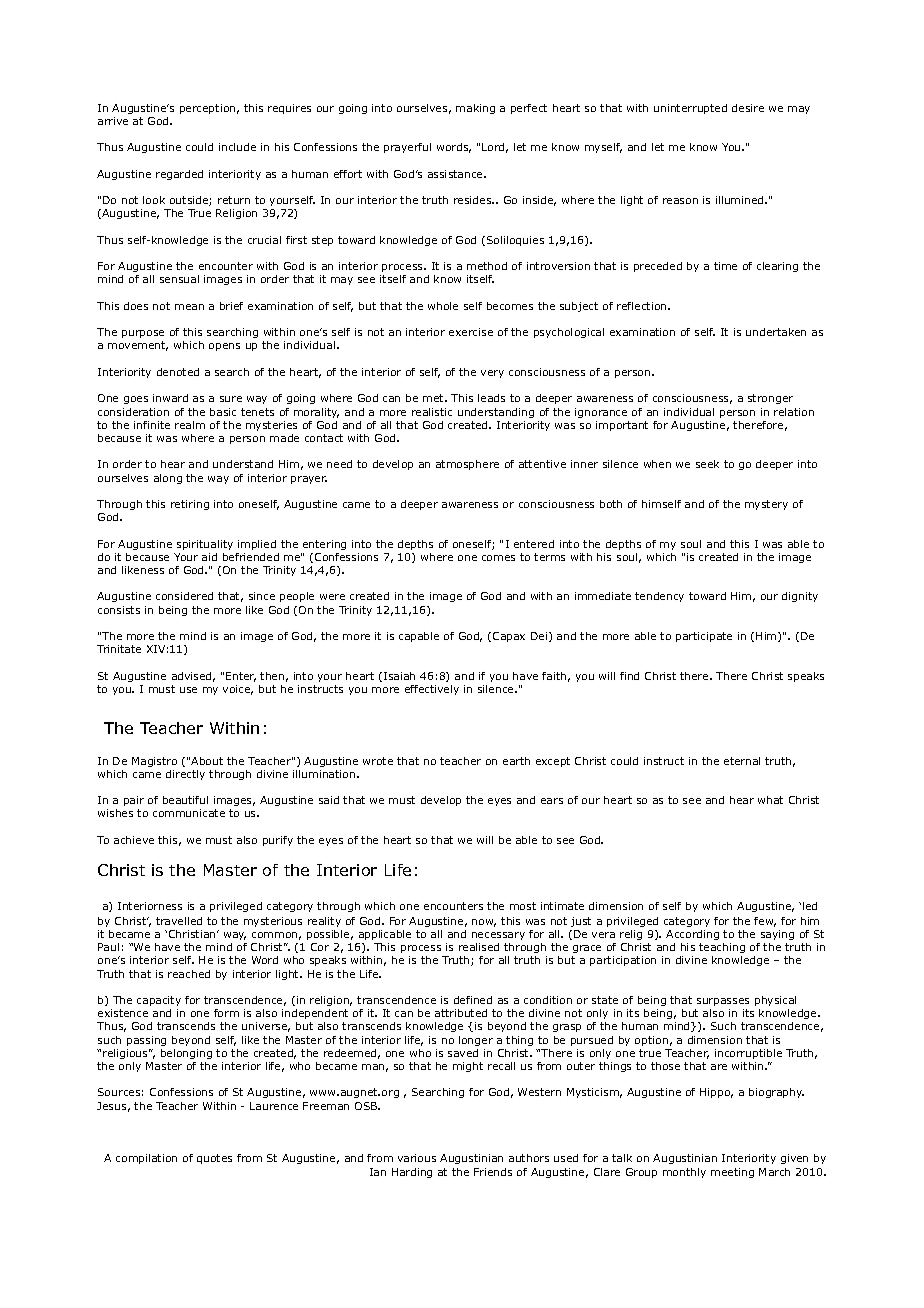 The height and width of the screenshot is (1308, 924). I want to click on quotes, so click(214, 1159).
